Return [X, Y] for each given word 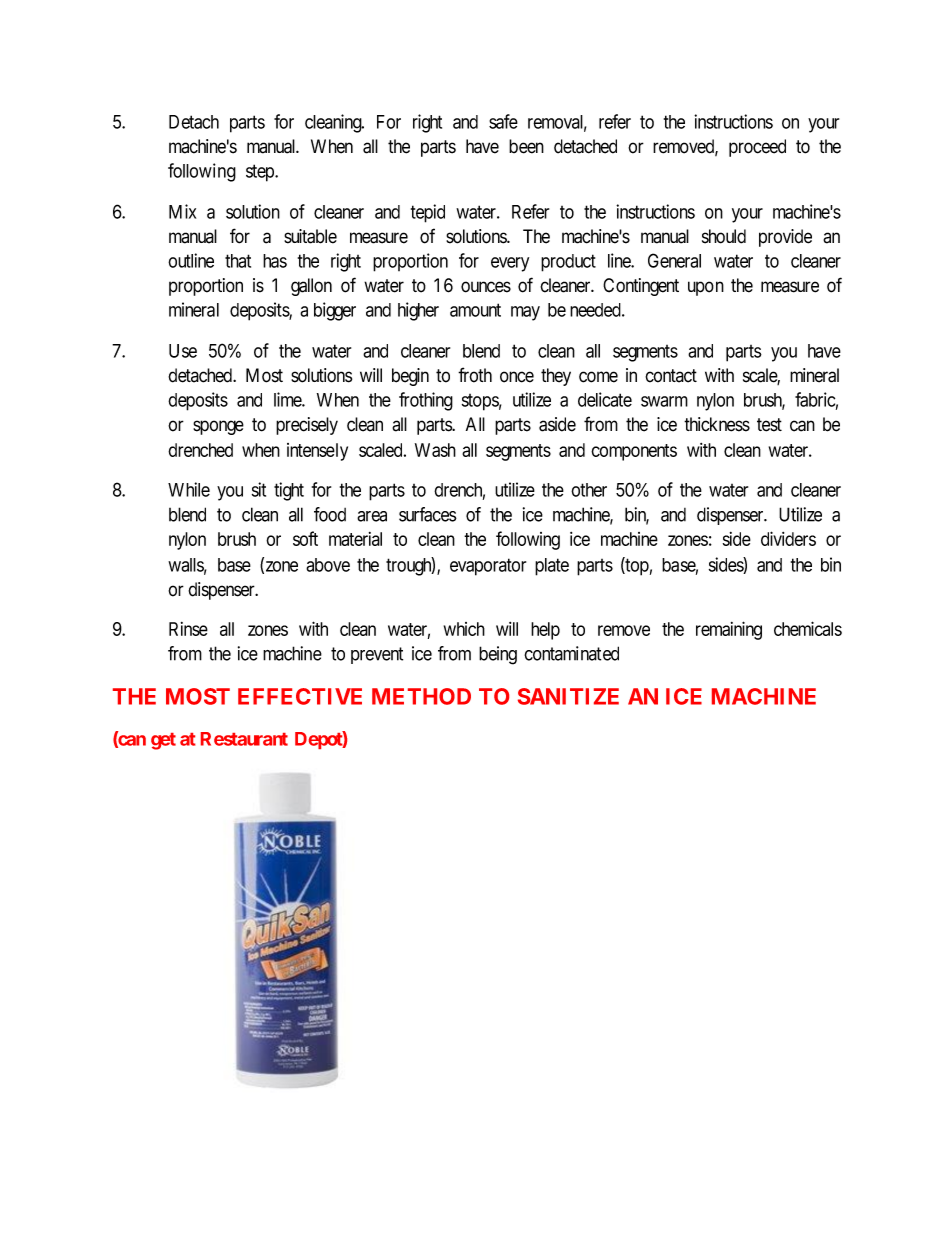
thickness [717, 424]
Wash [435, 450]
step [261, 173]
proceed [757, 148]
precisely [307, 426]
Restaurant [244, 739]
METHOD [421, 696]
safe [503, 121]
